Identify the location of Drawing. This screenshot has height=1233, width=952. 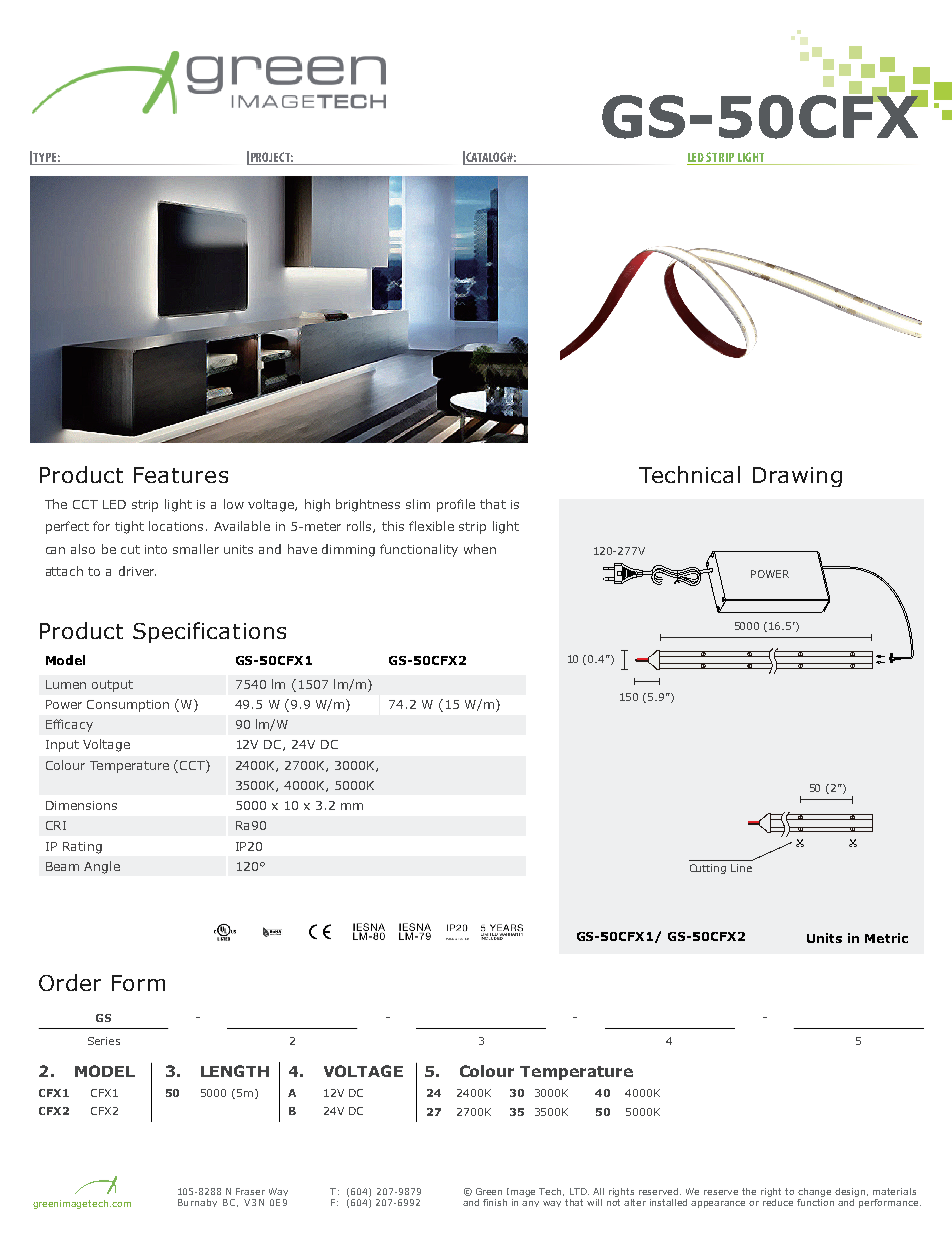
(797, 477).
